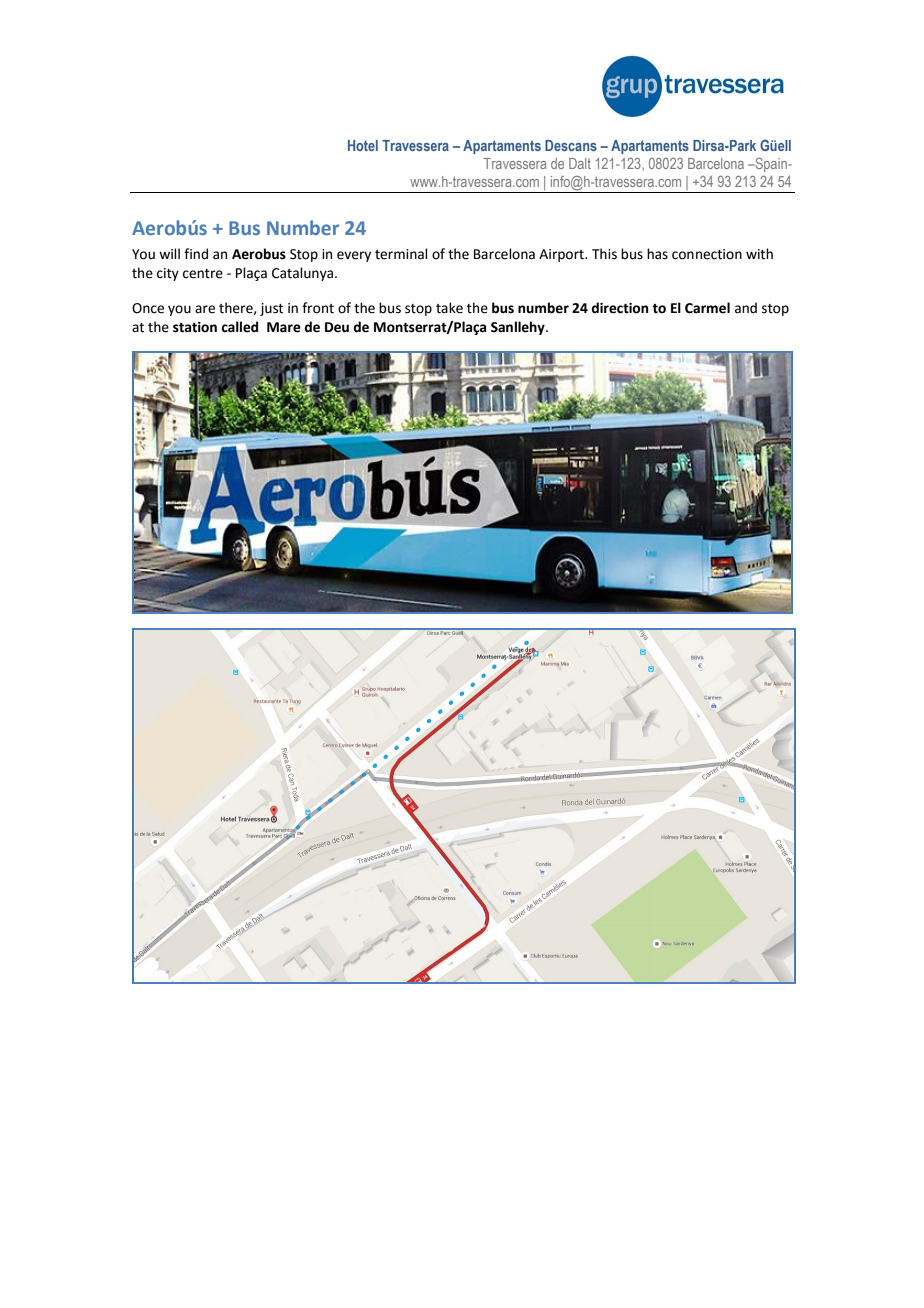  I want to click on Hotel, so click(363, 145).
